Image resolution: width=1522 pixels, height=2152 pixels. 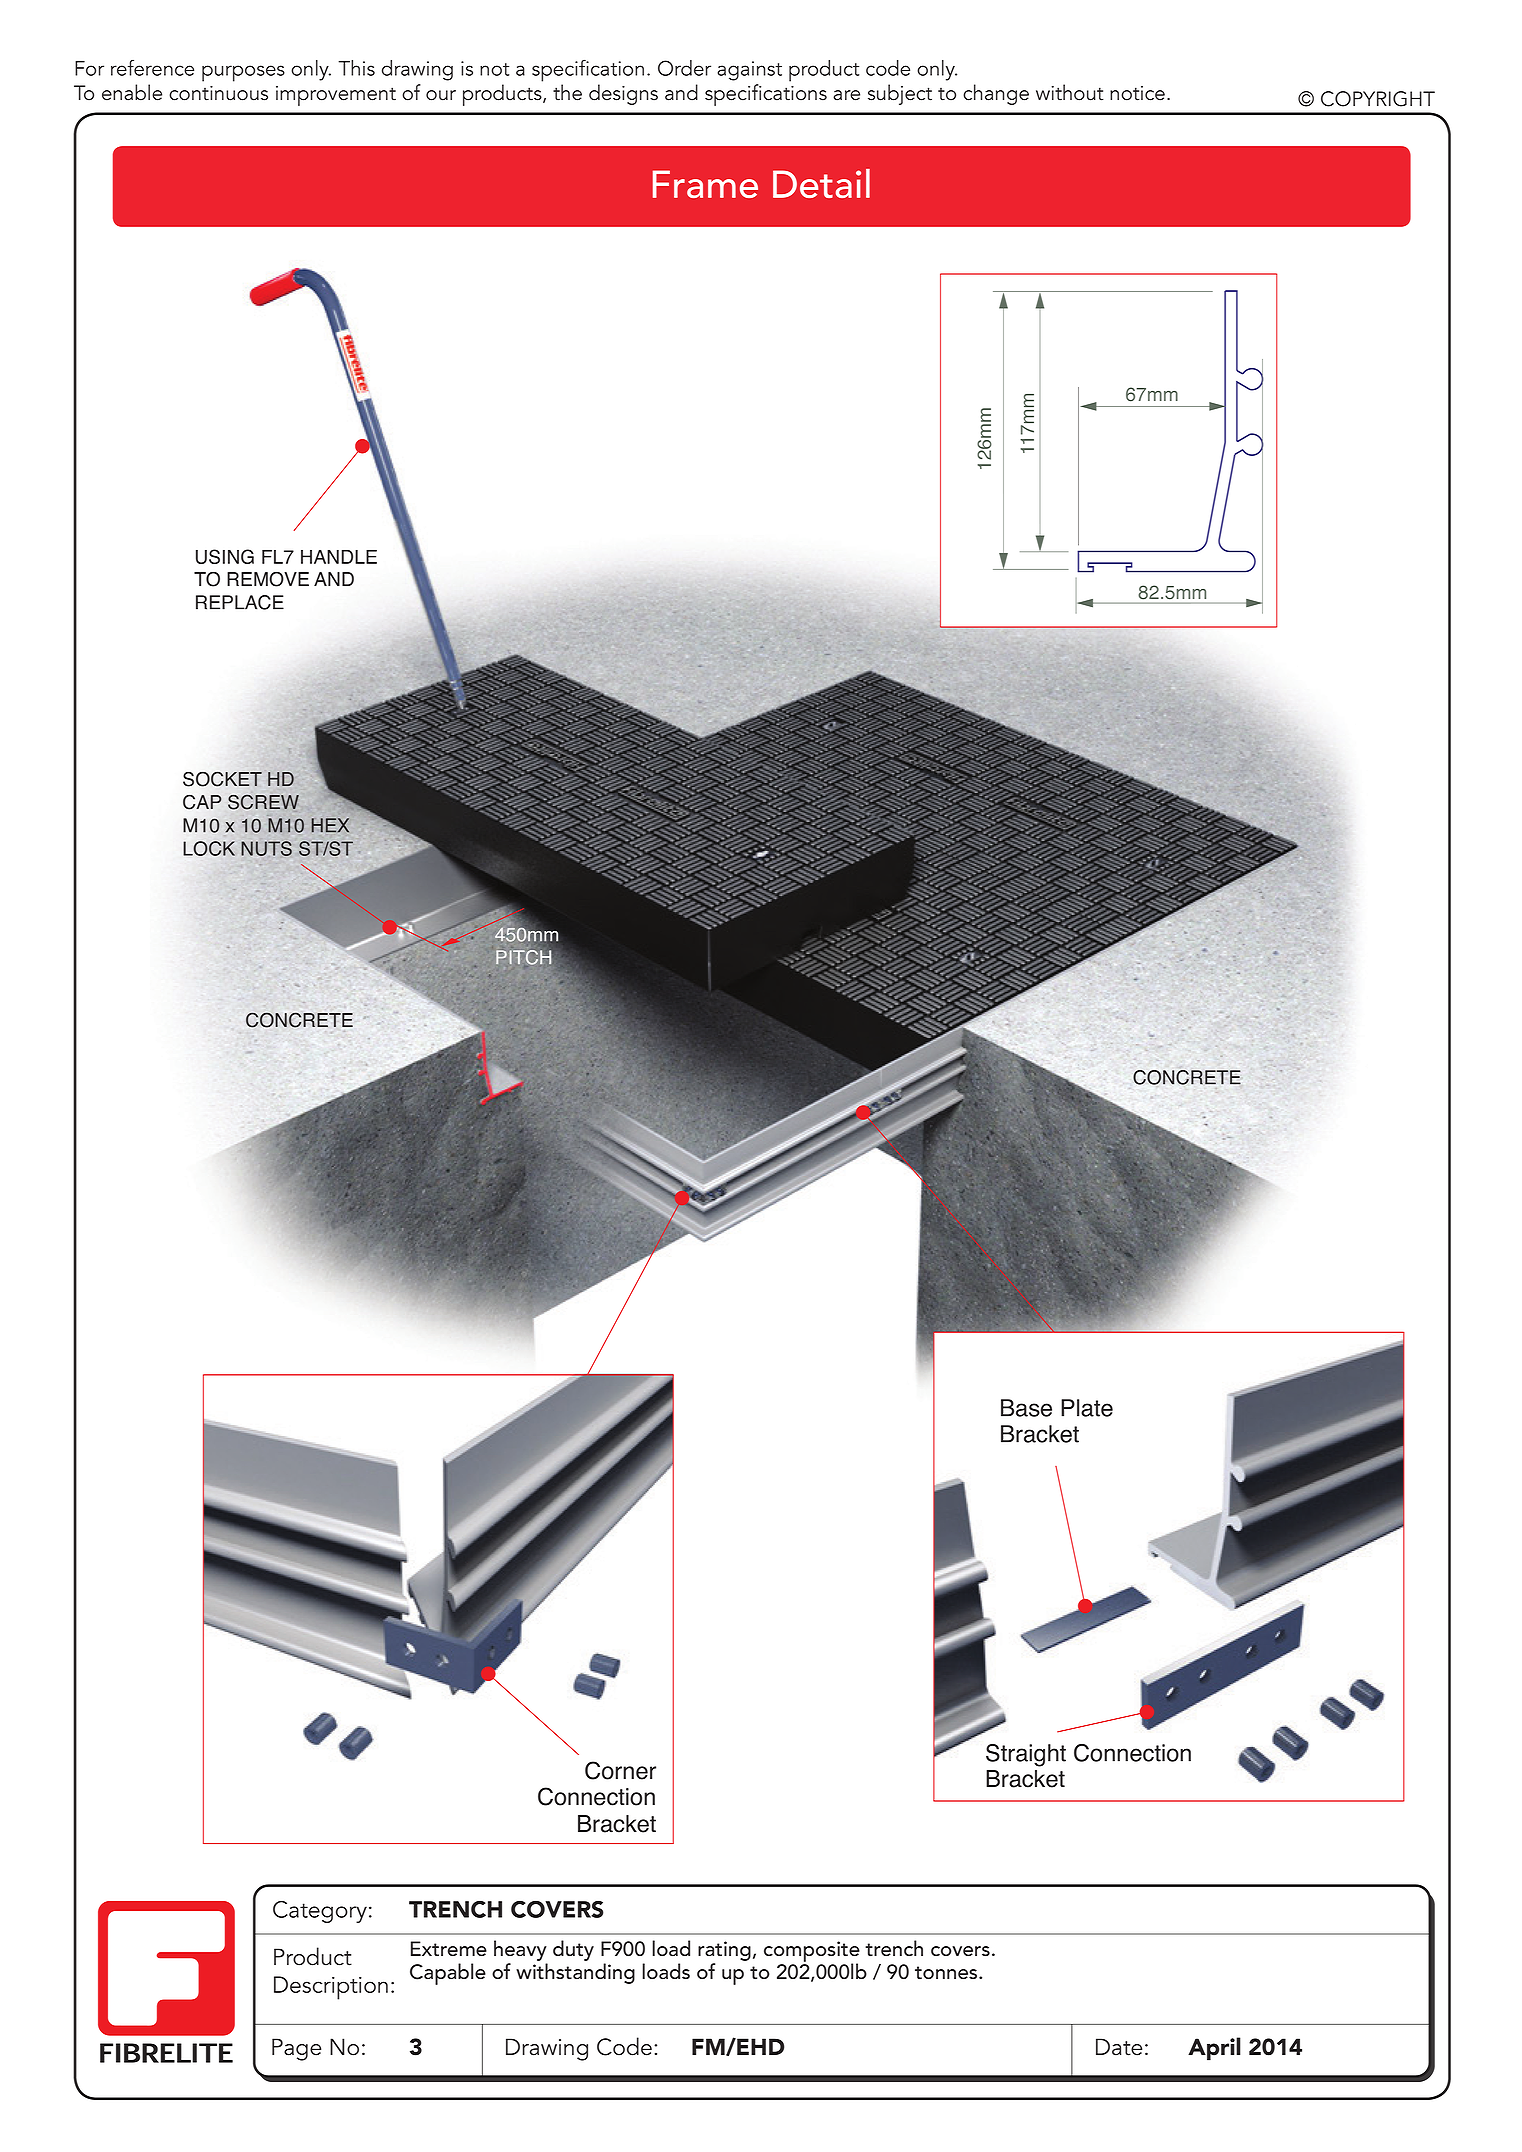 What do you see at coordinates (1378, 99) in the screenshot?
I see `COPYRIGHT` at bounding box center [1378, 99].
